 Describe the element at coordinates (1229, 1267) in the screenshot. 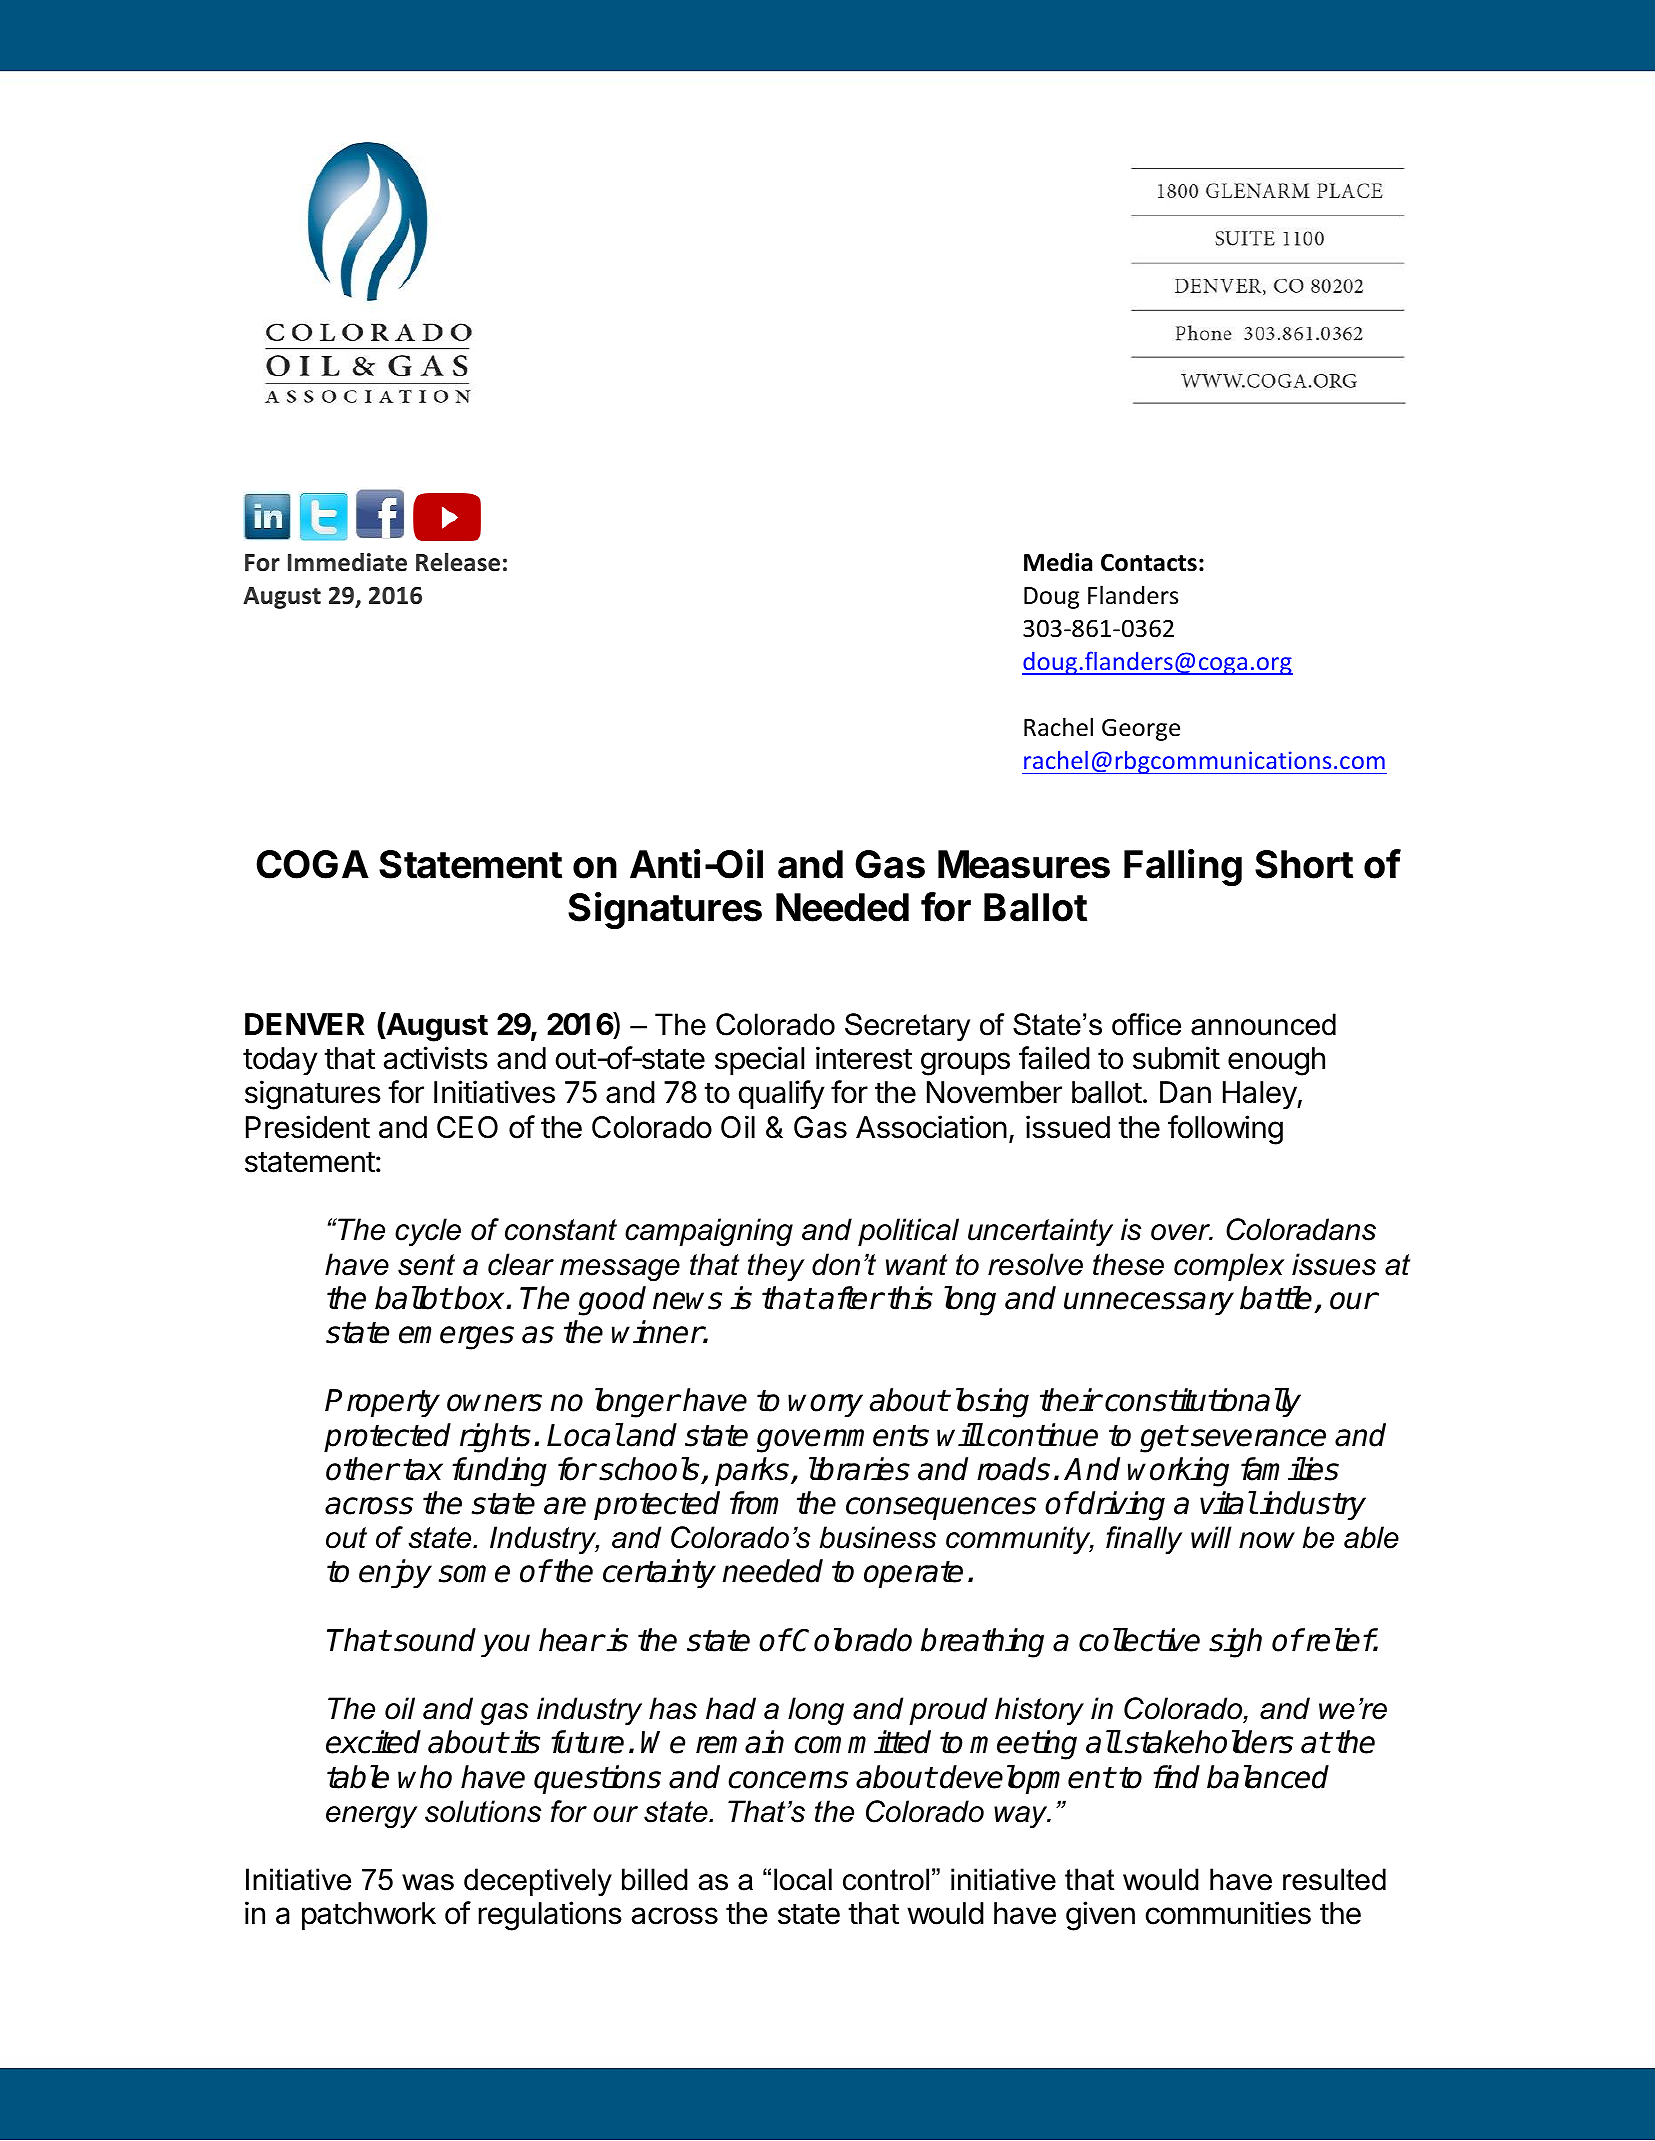

I see `complex` at that location.
